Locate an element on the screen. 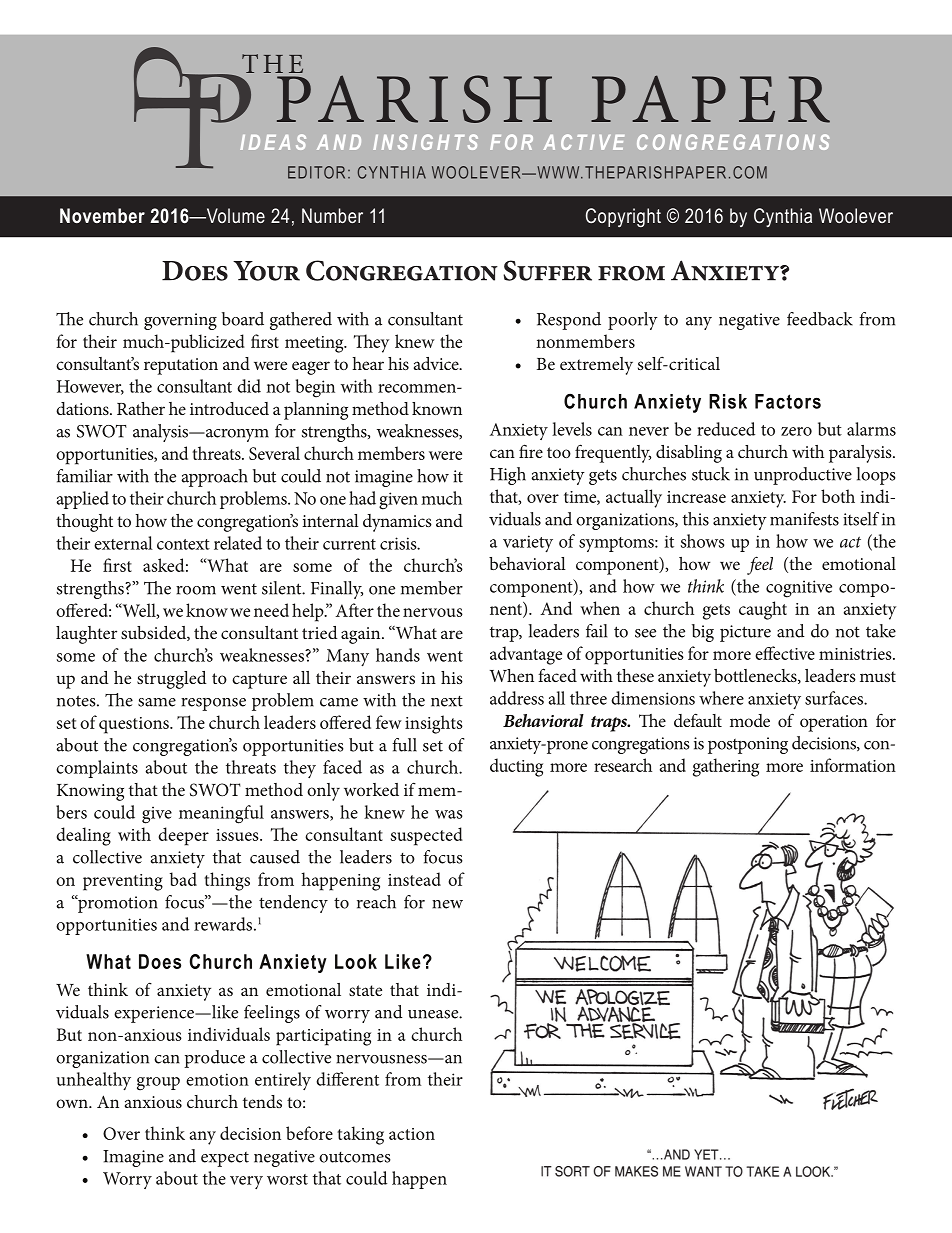 The height and width of the screenshot is (1233, 952). deeper is located at coordinates (183, 836).
